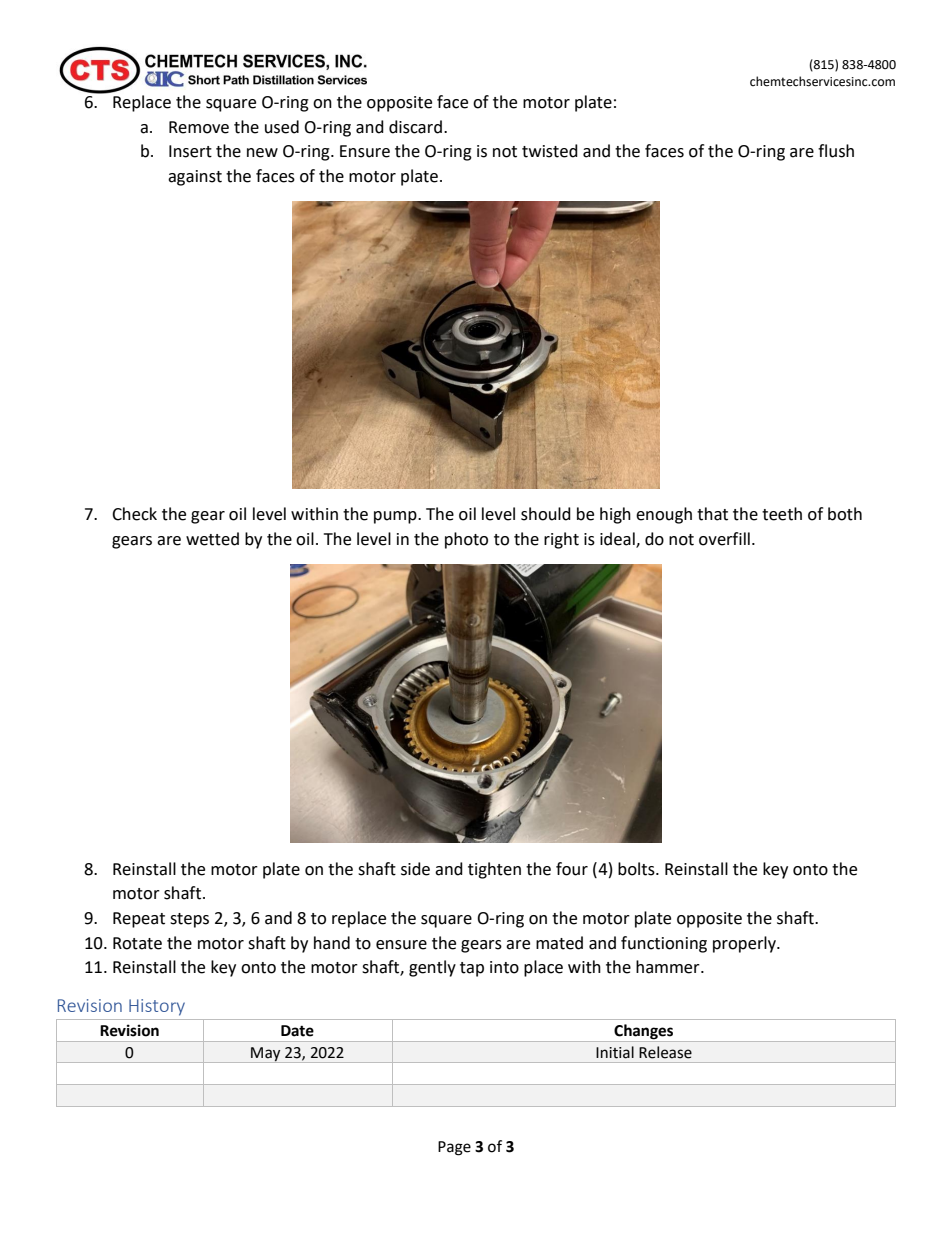 Image resolution: width=952 pixels, height=1233 pixels. Describe the element at coordinates (724, 539) in the screenshot. I see `overfill` at that location.
